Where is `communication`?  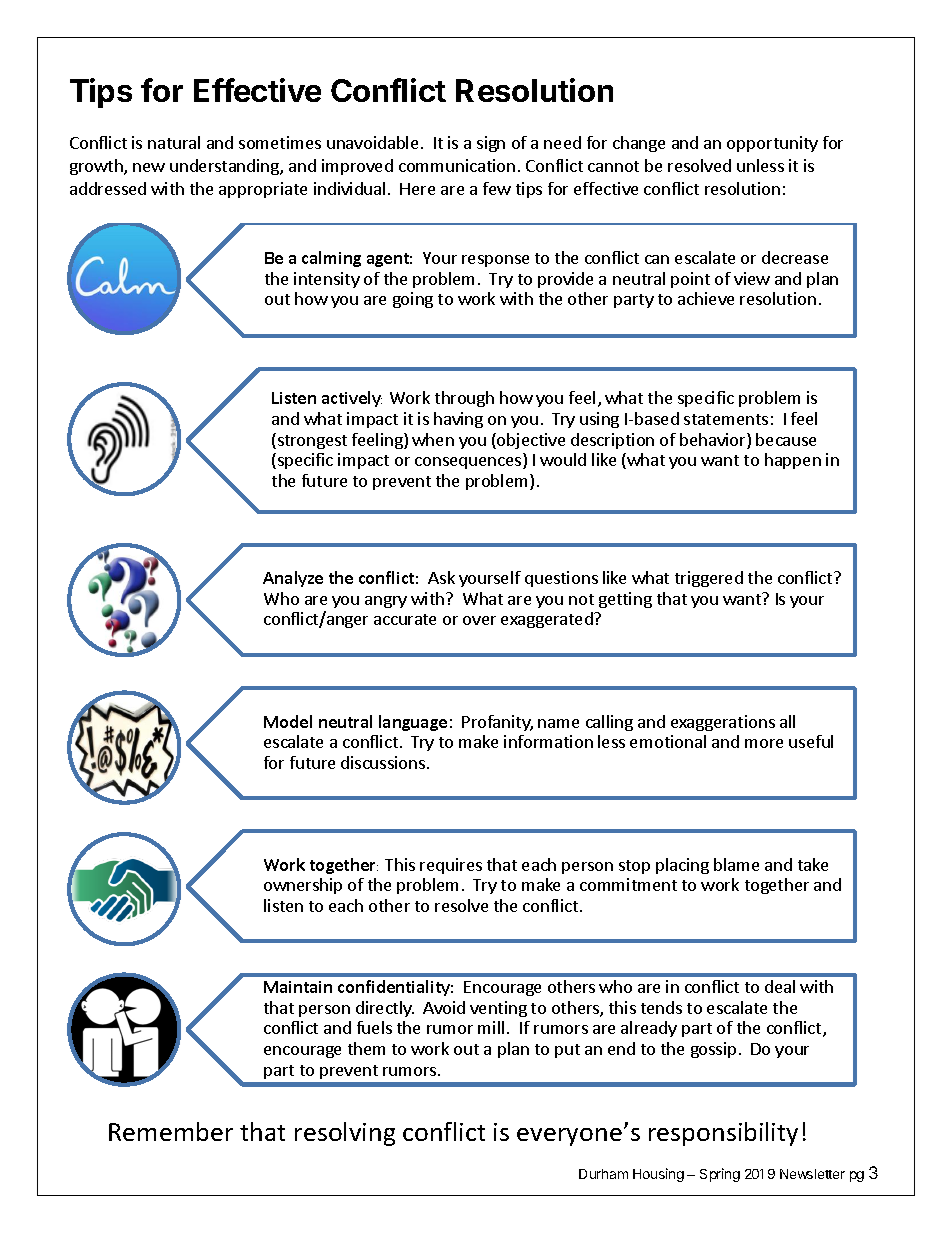
communication is located at coordinates (457, 165).
